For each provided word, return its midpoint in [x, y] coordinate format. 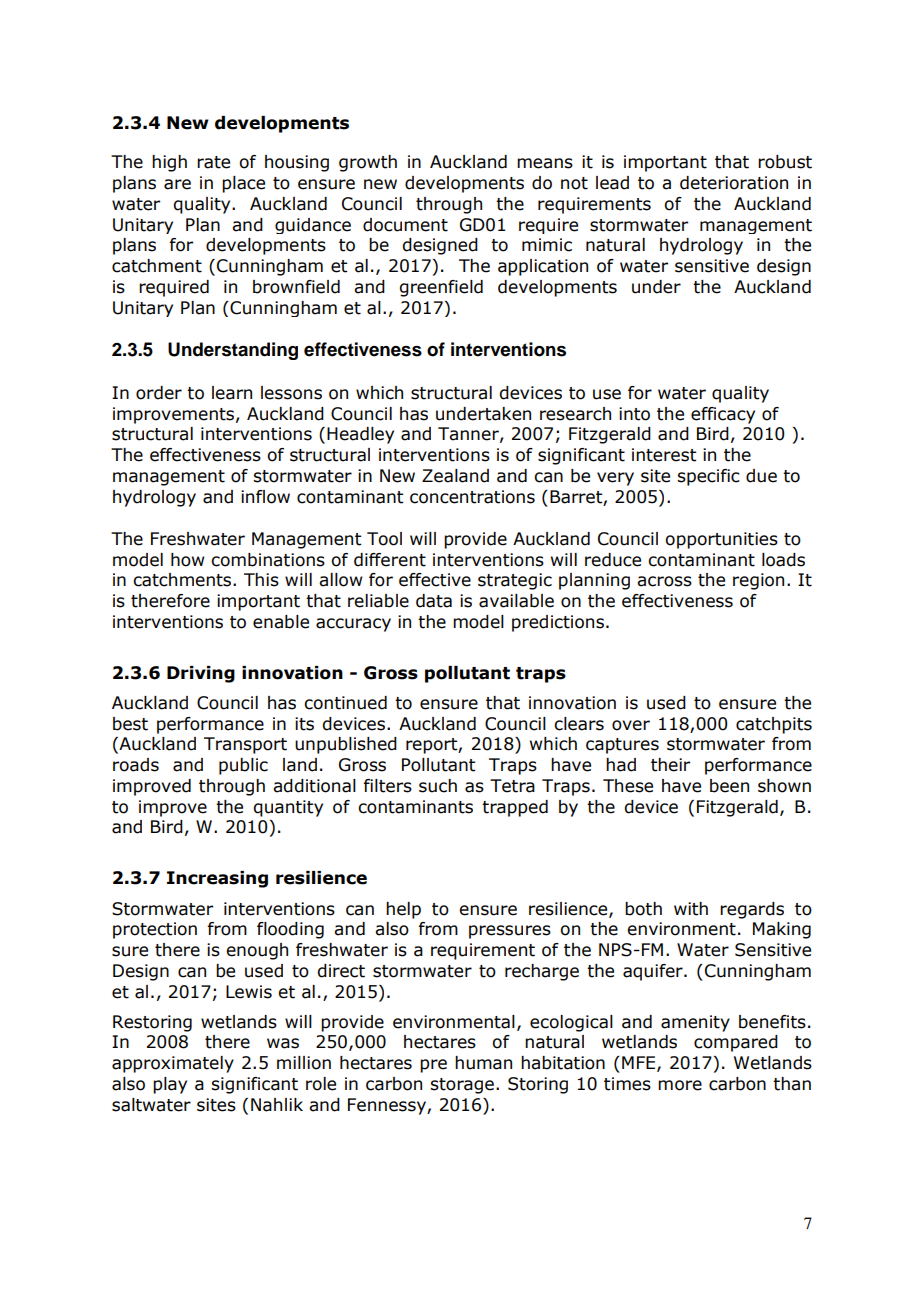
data [434, 601]
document [405, 225]
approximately [173, 1064]
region [758, 581]
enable [281, 622]
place [243, 184]
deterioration [734, 183]
